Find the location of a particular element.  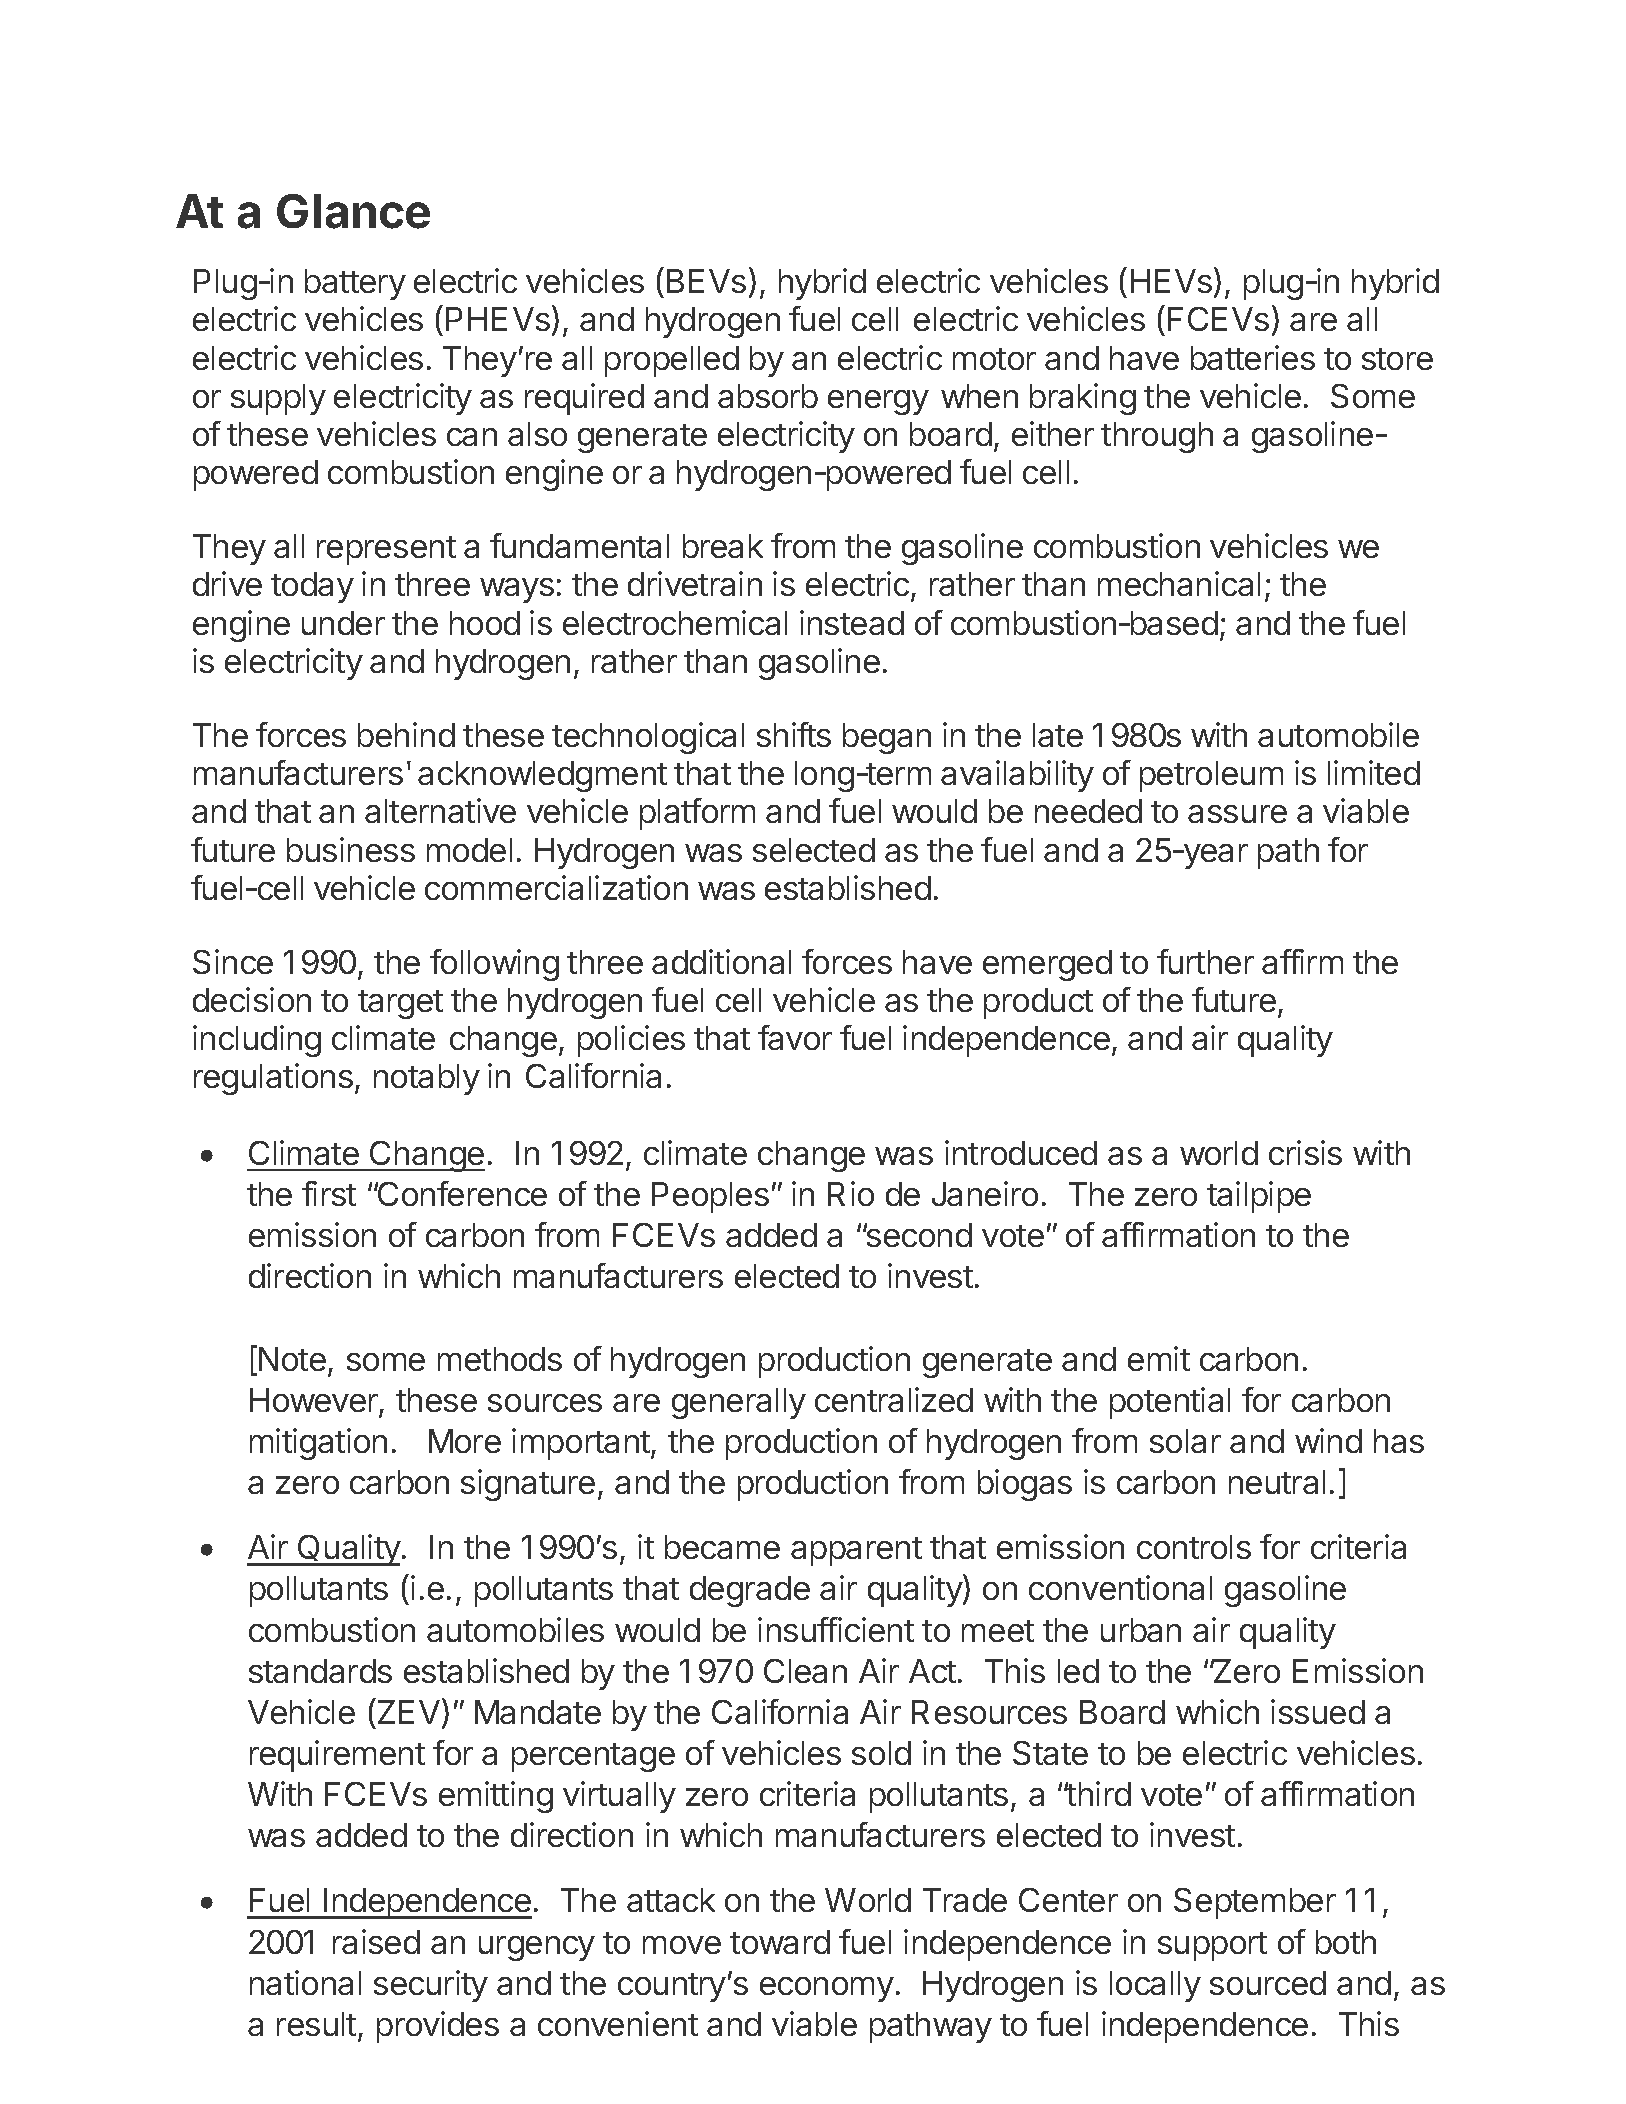

petroleum is located at coordinates (1211, 776).
